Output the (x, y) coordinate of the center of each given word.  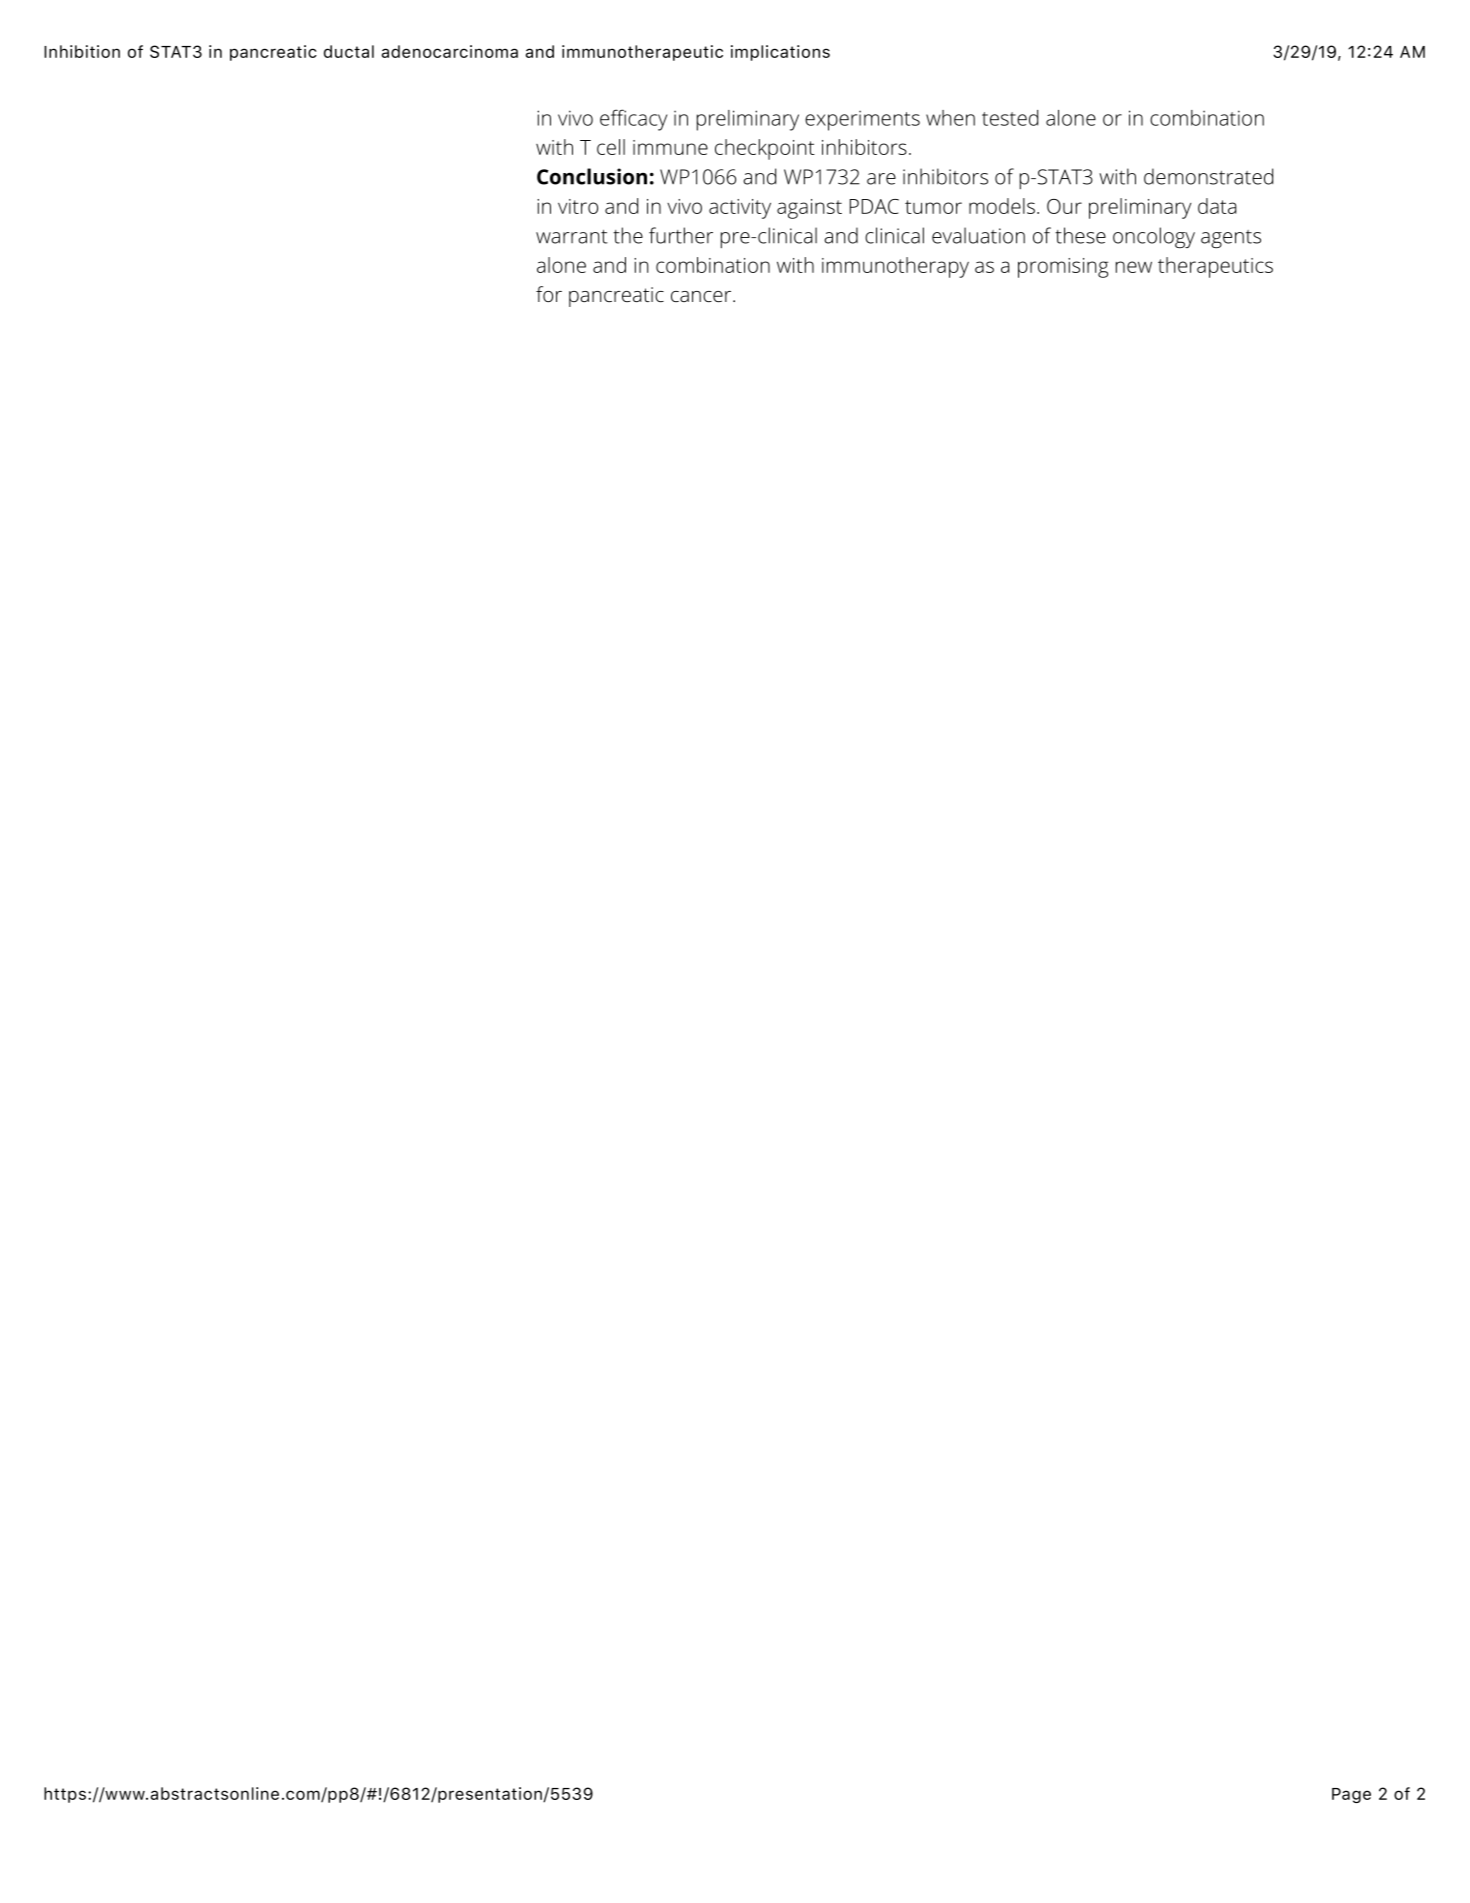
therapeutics (1215, 267)
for (549, 294)
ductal (349, 51)
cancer (702, 296)
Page (1351, 1795)
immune (670, 147)
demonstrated (1208, 176)
